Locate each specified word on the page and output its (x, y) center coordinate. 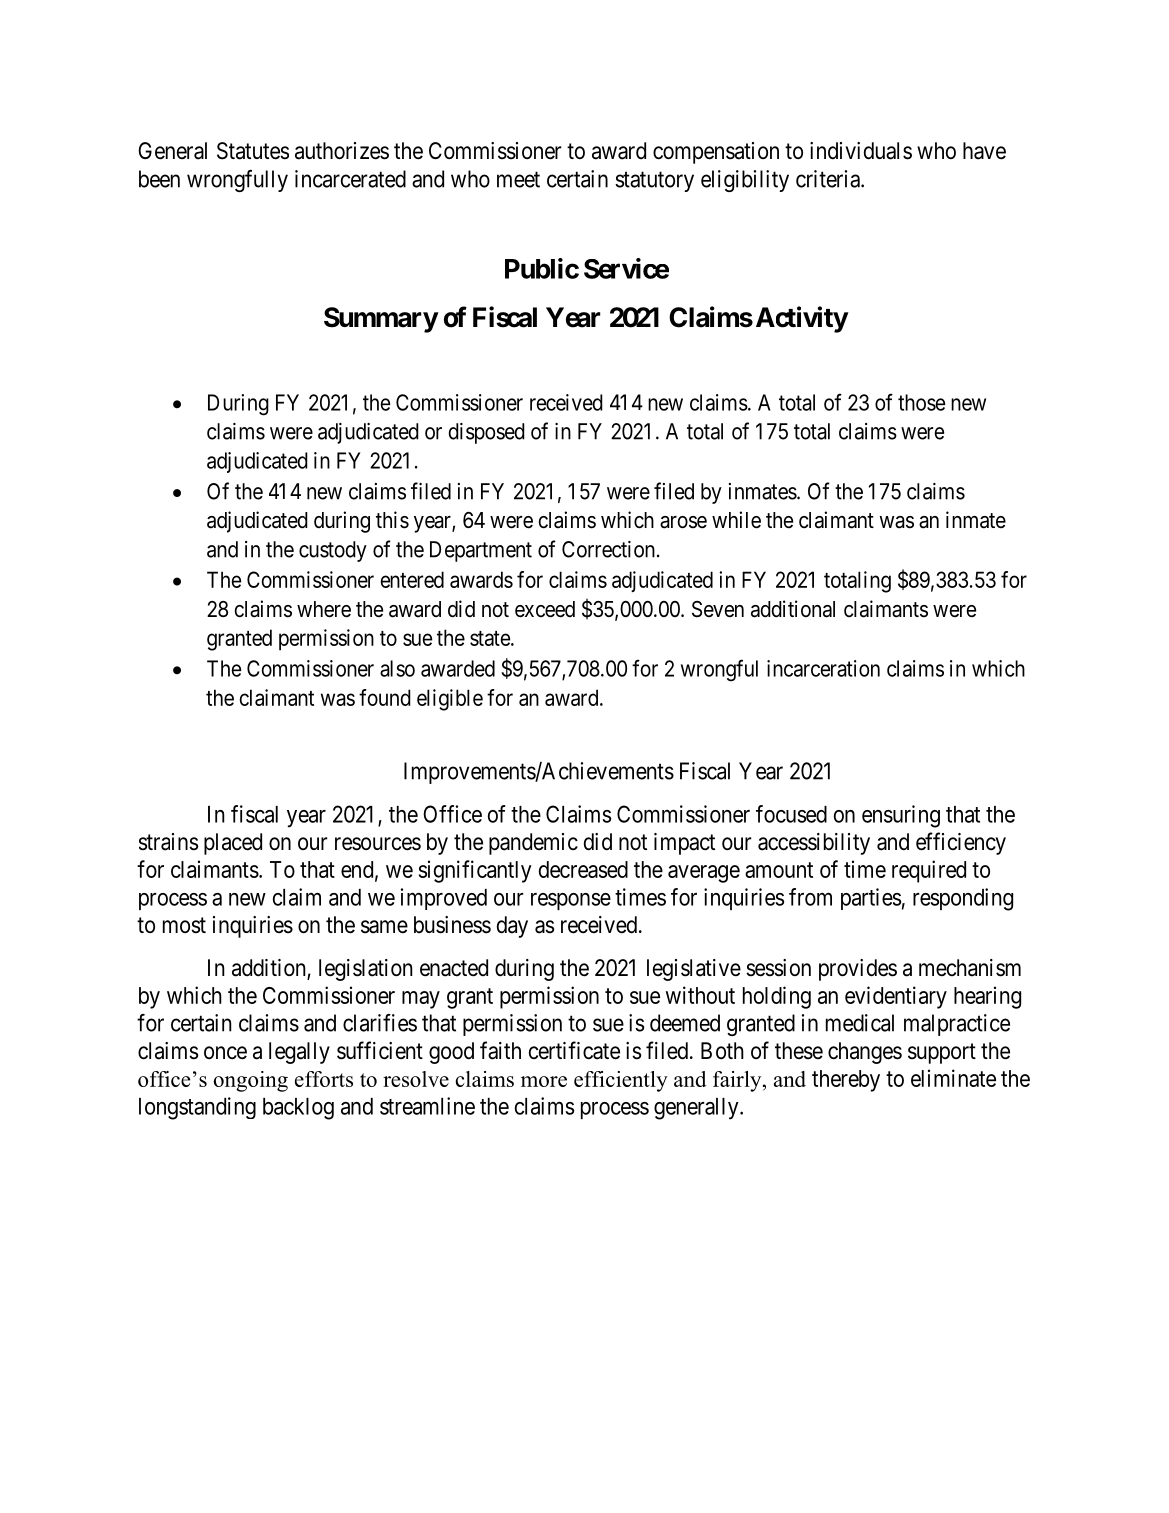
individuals (861, 151)
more (544, 1081)
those (921, 402)
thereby (846, 1081)
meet (518, 180)
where (324, 609)
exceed (545, 609)
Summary (381, 320)
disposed (486, 433)
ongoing (250, 1081)
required (929, 871)
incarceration (823, 668)
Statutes (253, 151)
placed (233, 844)
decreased (583, 869)
